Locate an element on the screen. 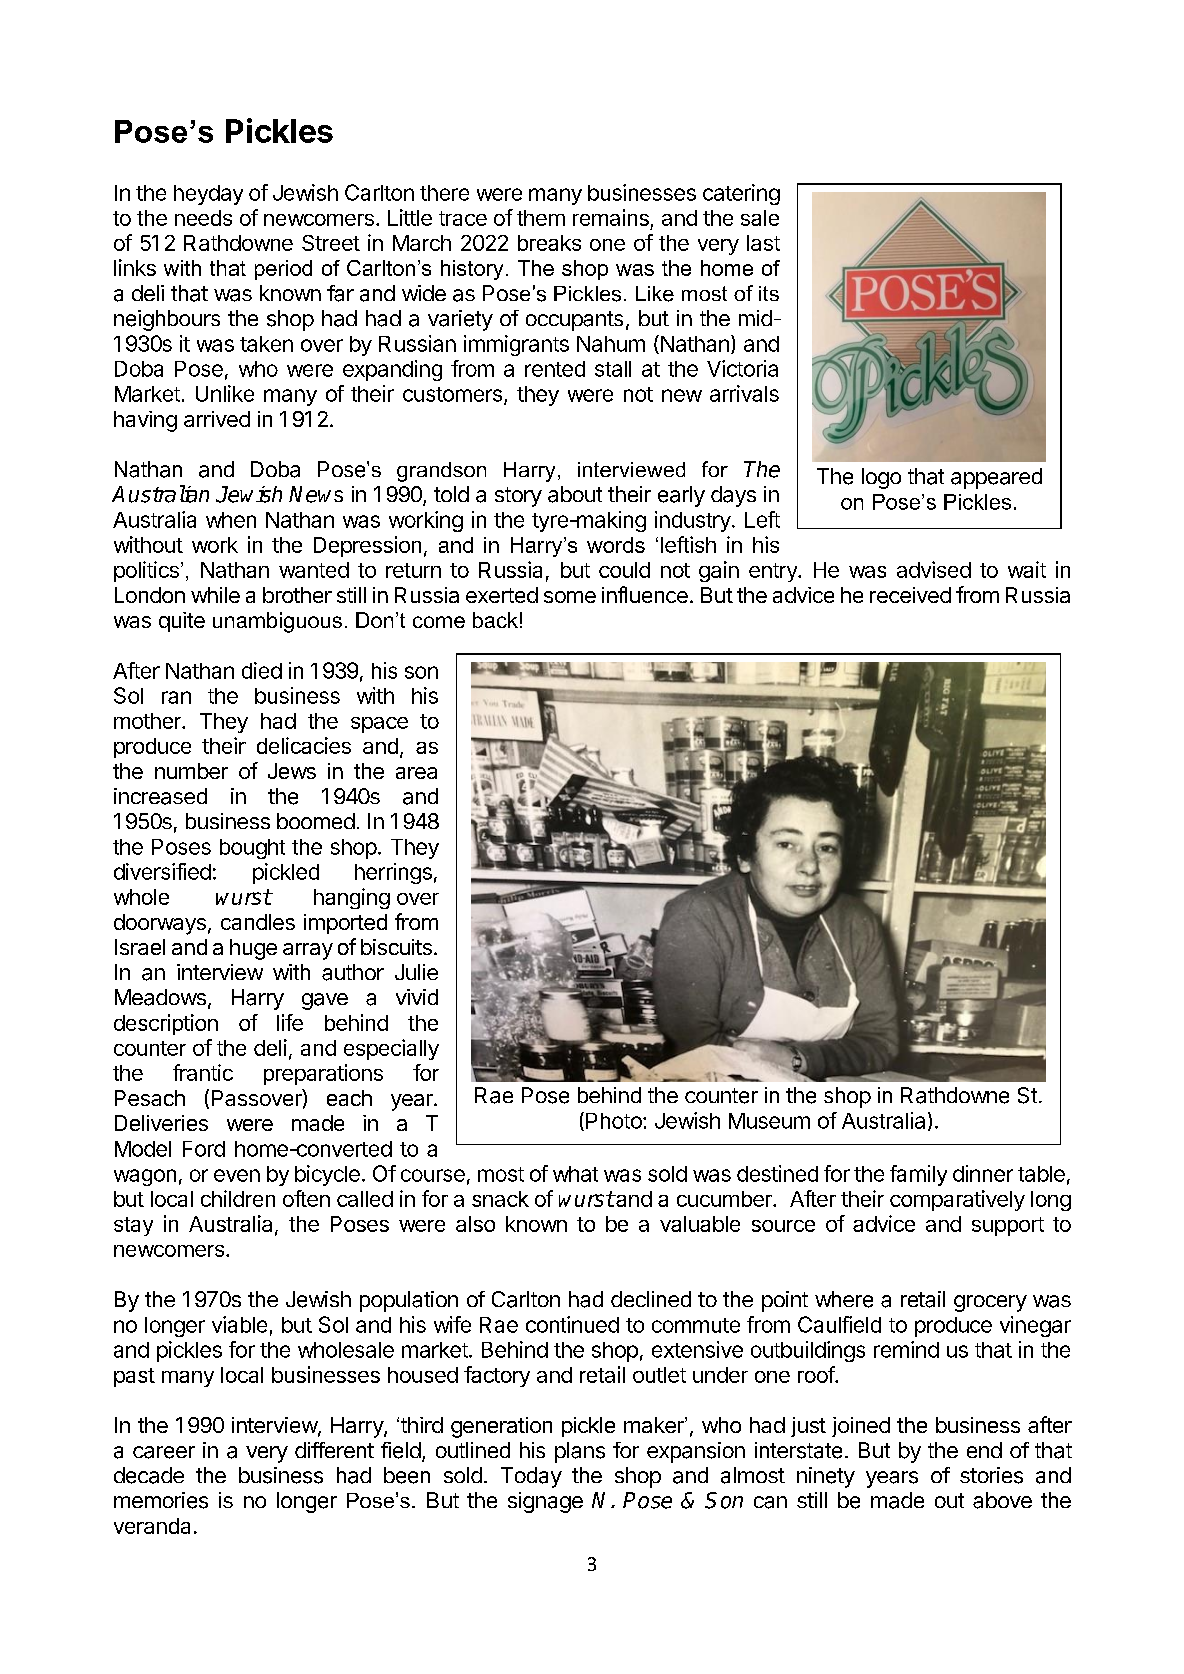 The width and height of the screenshot is (1184, 1674). remains is located at coordinates (611, 217).
